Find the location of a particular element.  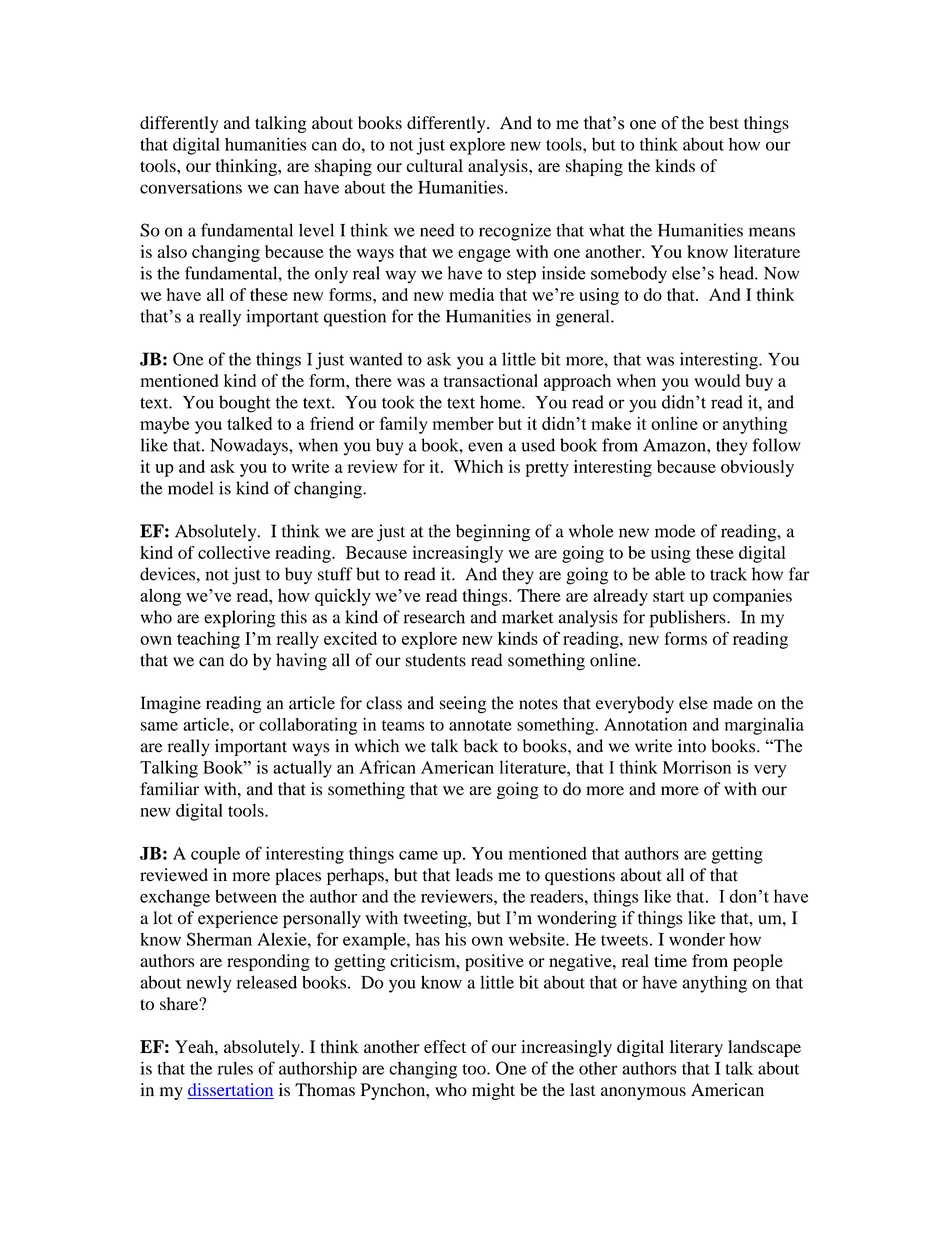

cultural is located at coordinates (434, 165).
